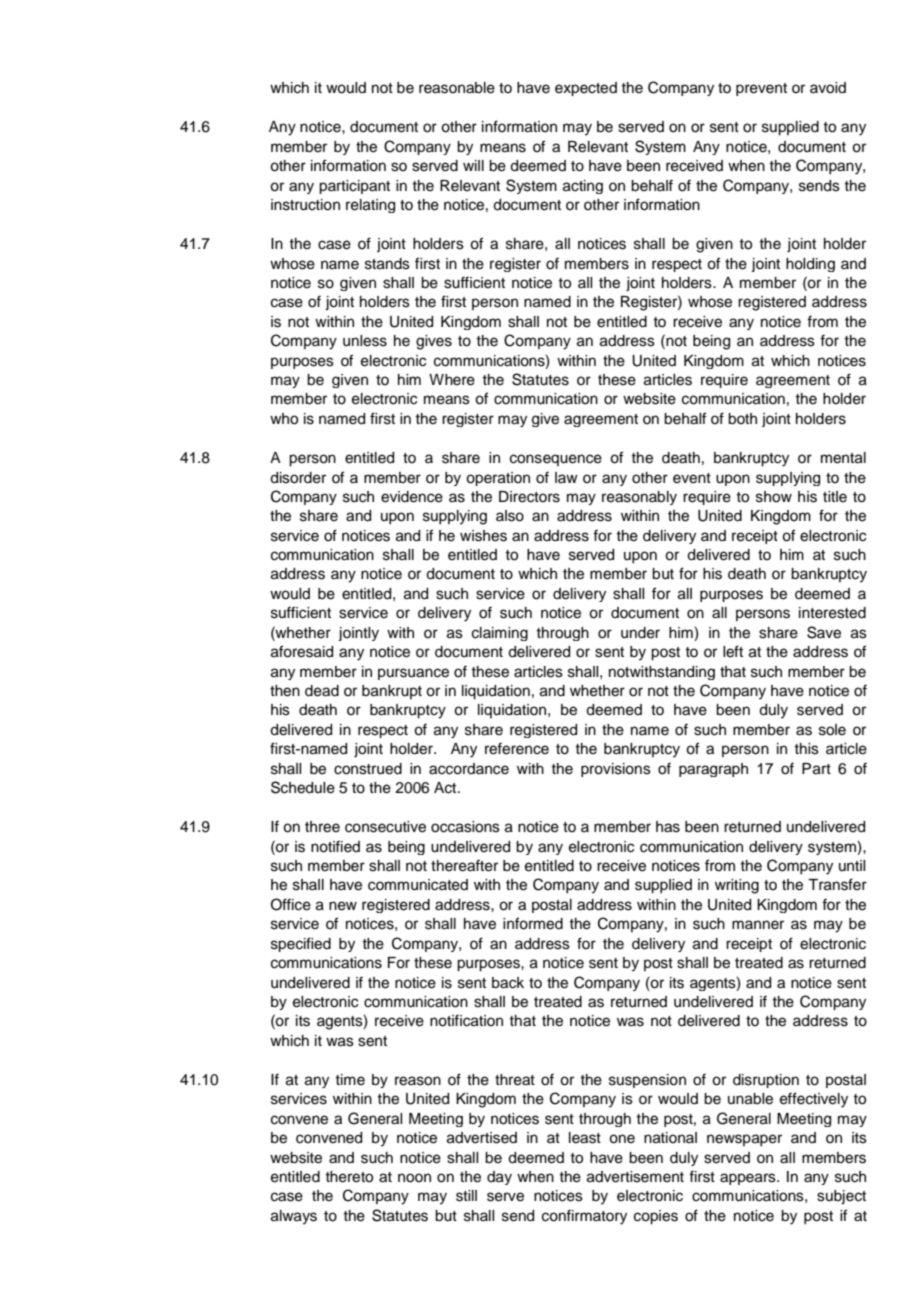 Image resolution: width=924 pixels, height=1307 pixels. Describe the element at coordinates (828, 88) in the screenshot. I see `avoid` at that location.
